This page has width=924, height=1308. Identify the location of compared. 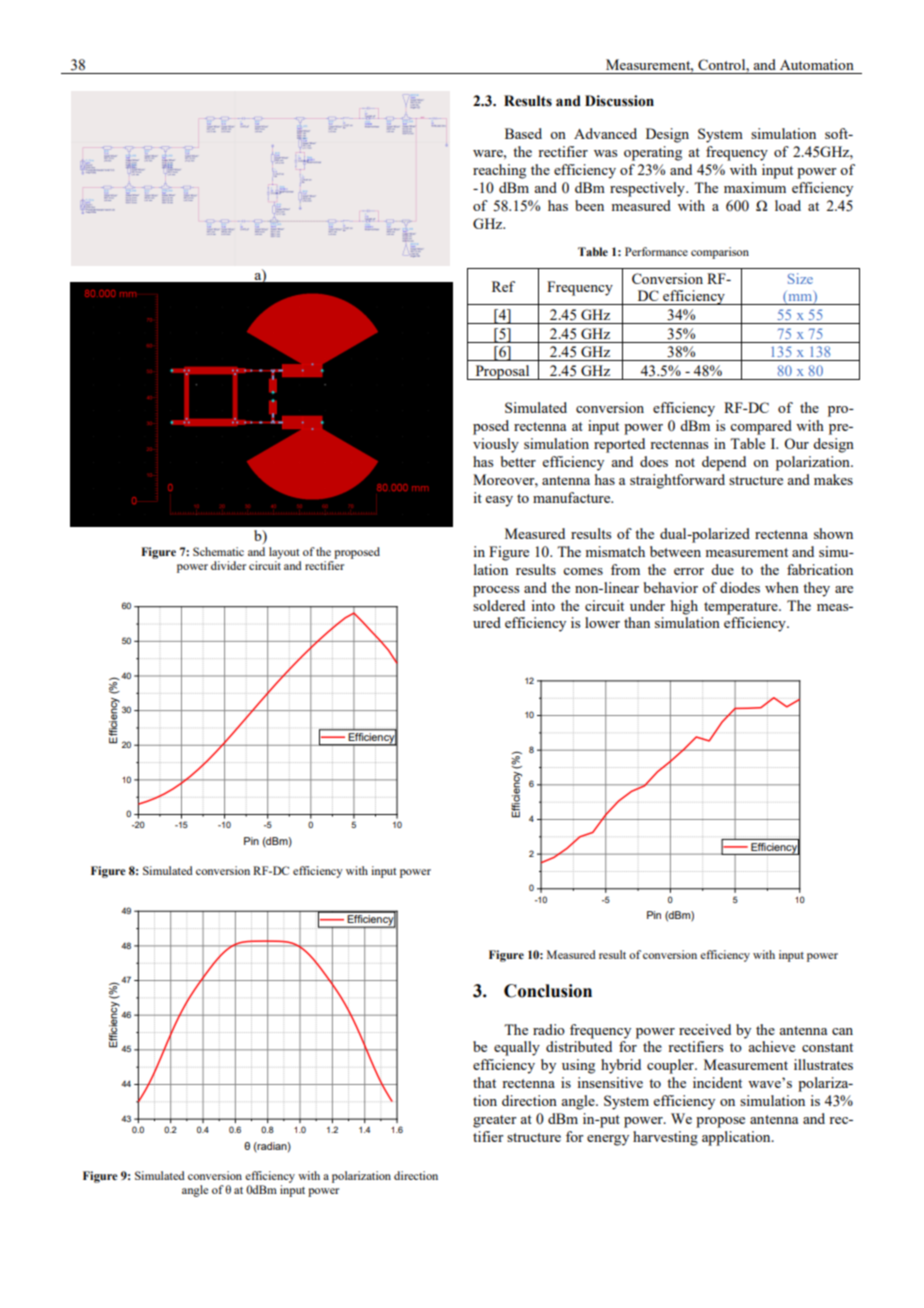
(761, 427).
